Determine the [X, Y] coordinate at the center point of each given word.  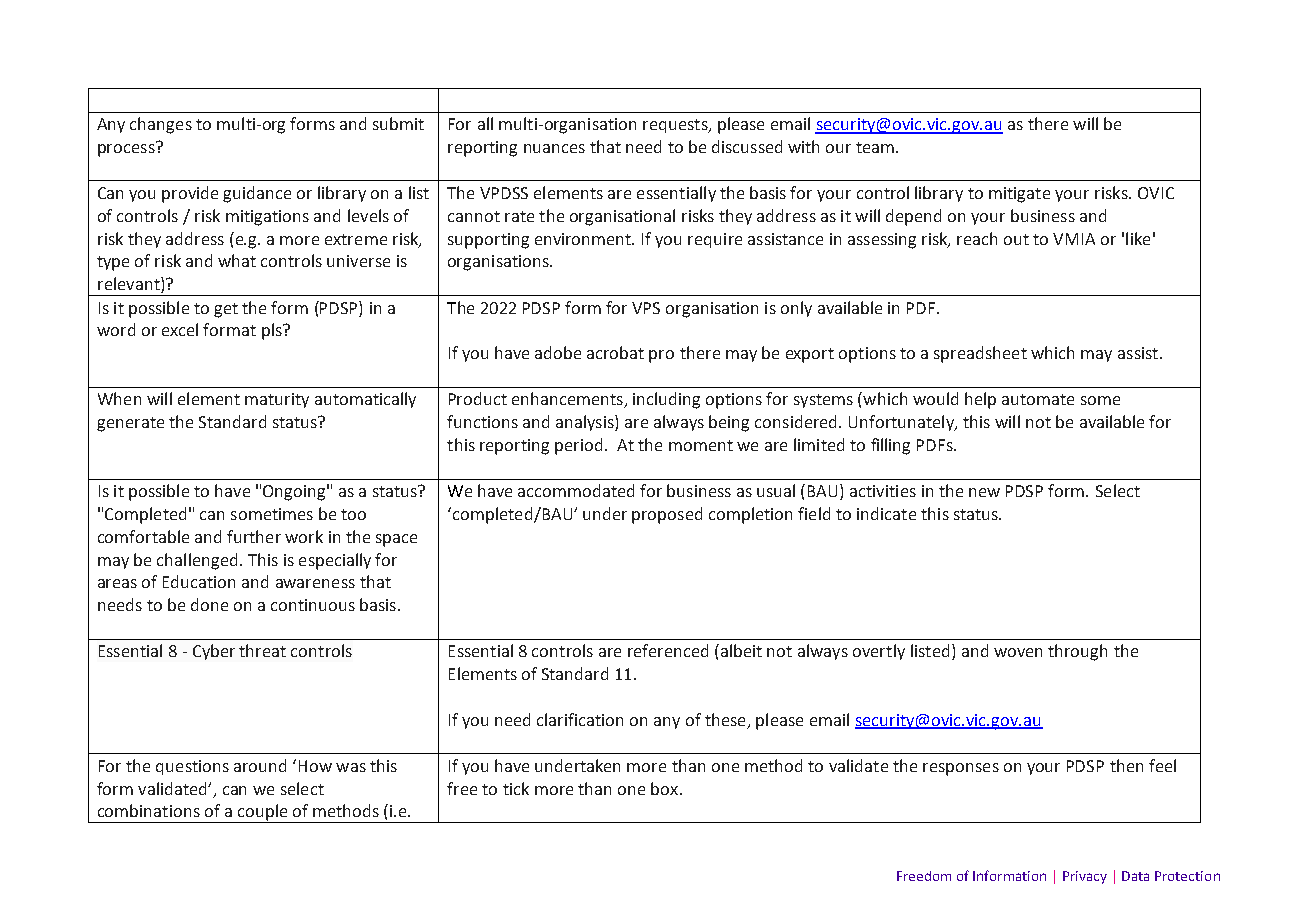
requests [676, 126]
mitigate [1019, 195]
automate [1038, 399]
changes [161, 125]
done [209, 604]
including [666, 400]
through [1077, 652]
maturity [277, 400]
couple [263, 813]
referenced [668, 650]
